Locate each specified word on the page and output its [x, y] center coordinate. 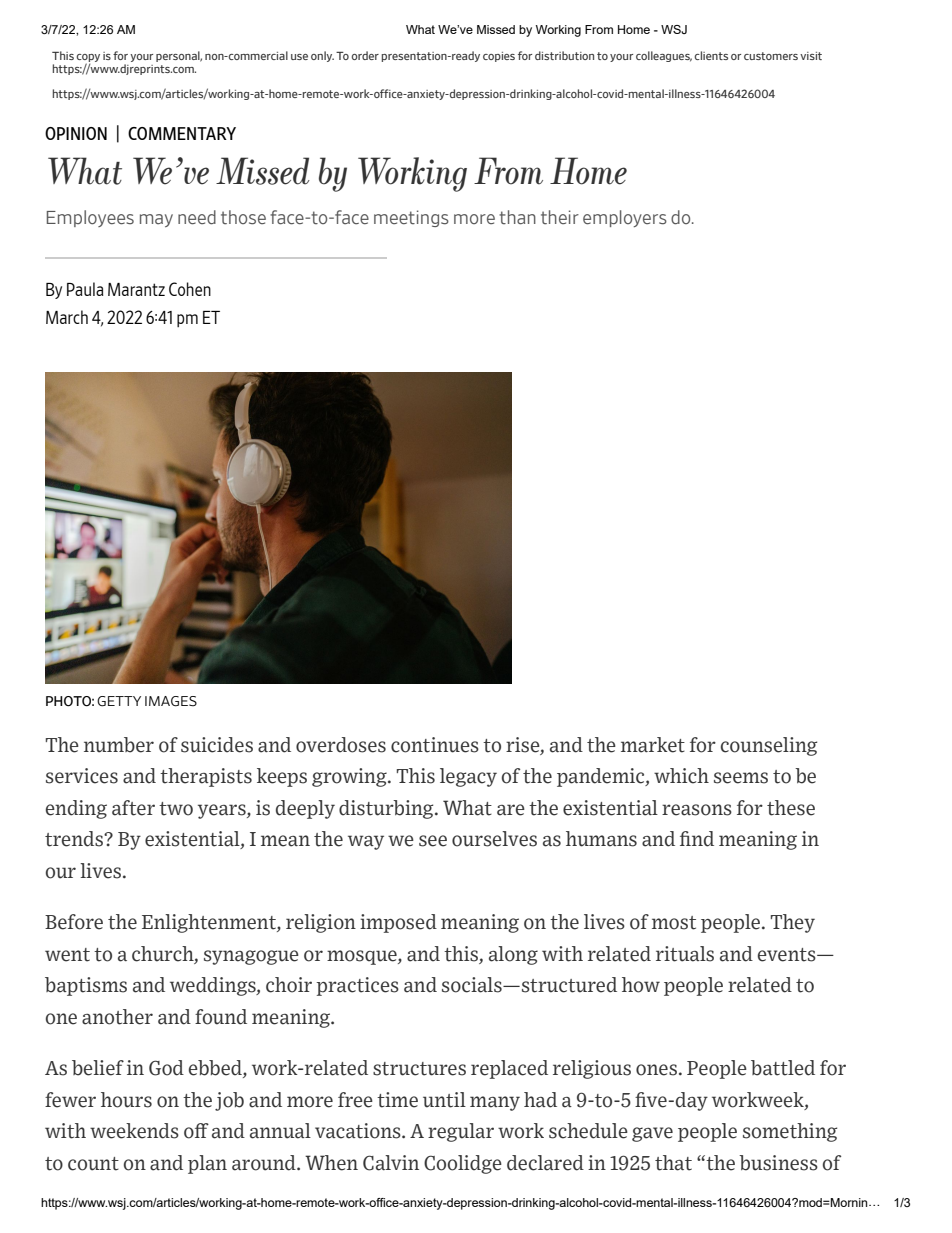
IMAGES [171, 701]
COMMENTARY [182, 133]
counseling [769, 746]
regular [461, 1132]
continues [435, 745]
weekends [134, 1131]
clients [711, 55]
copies [499, 57]
